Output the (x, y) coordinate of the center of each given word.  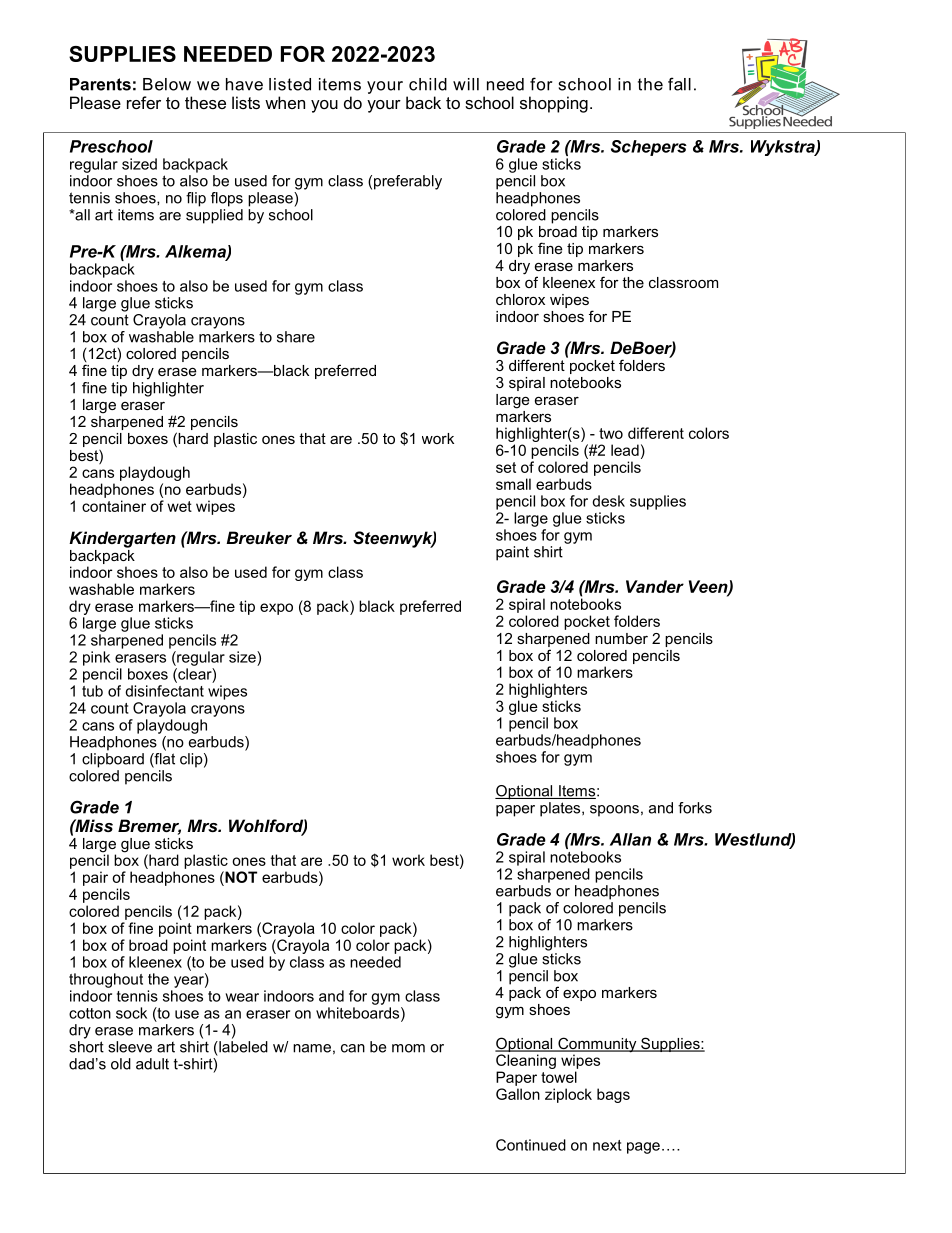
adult (152, 1064)
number (621, 638)
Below (167, 84)
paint (512, 553)
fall (679, 84)
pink (96, 658)
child (428, 84)
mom (408, 1048)
